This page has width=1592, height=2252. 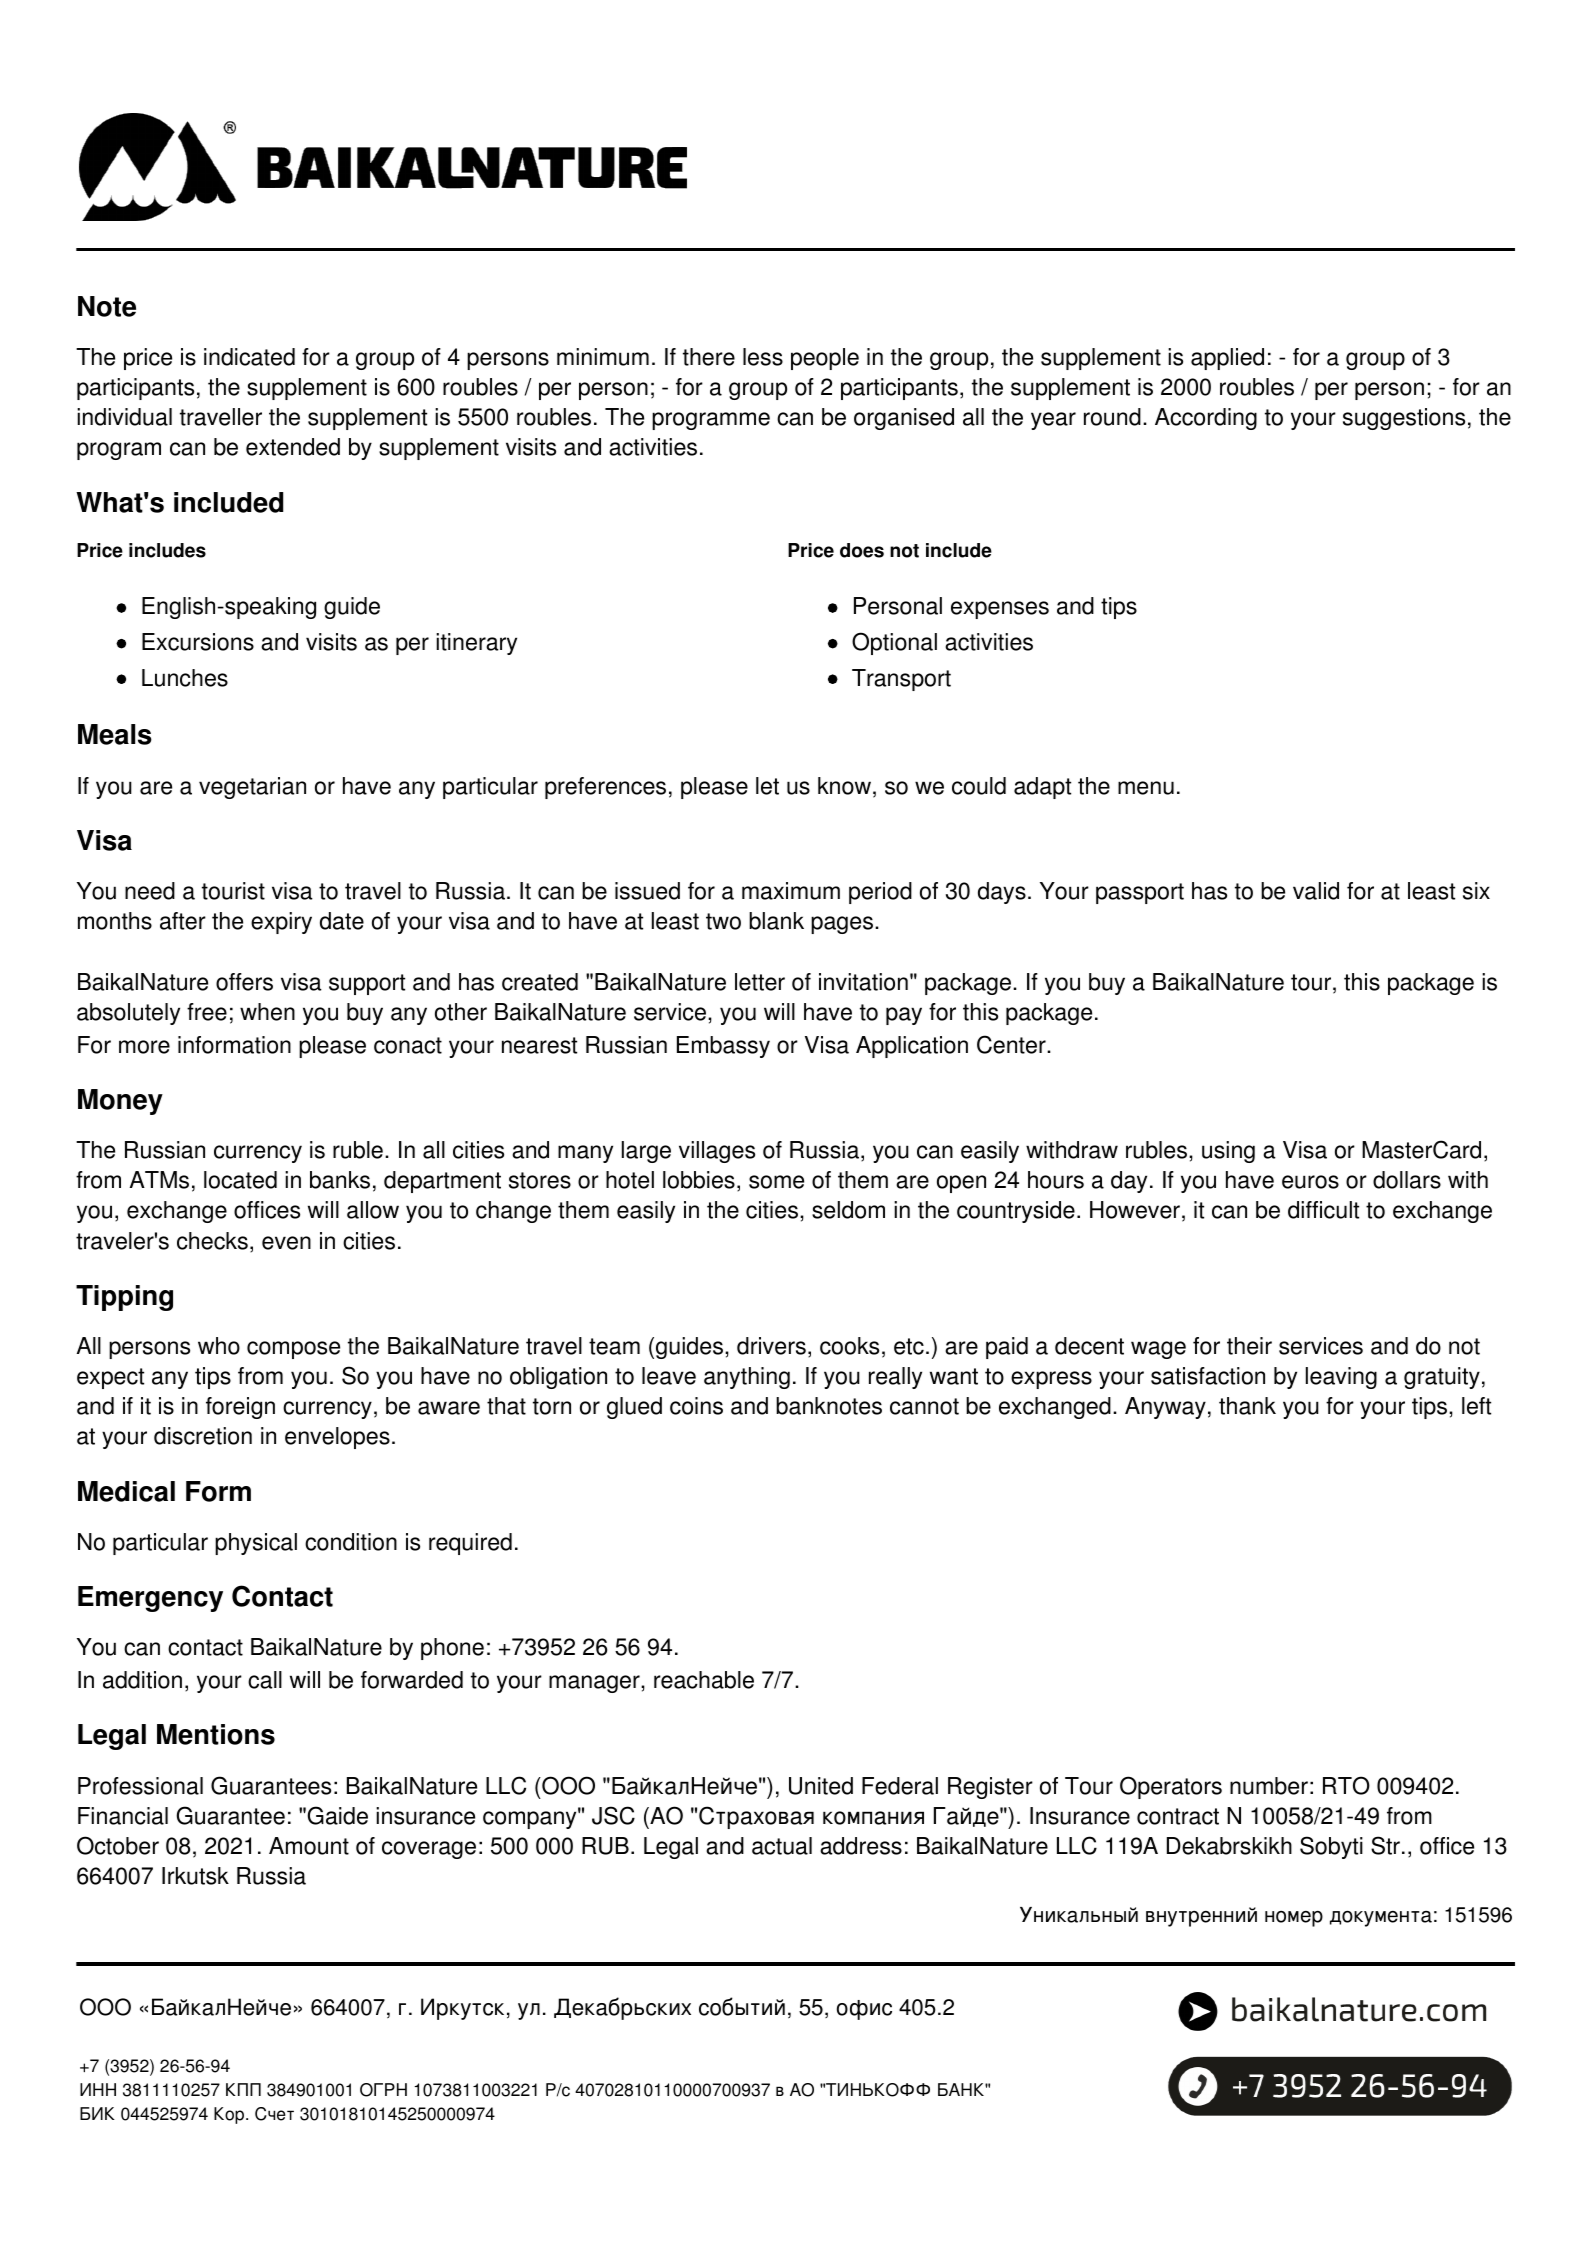 What do you see at coordinates (1346, 1785) in the page?
I see `RTO` at bounding box center [1346, 1785].
